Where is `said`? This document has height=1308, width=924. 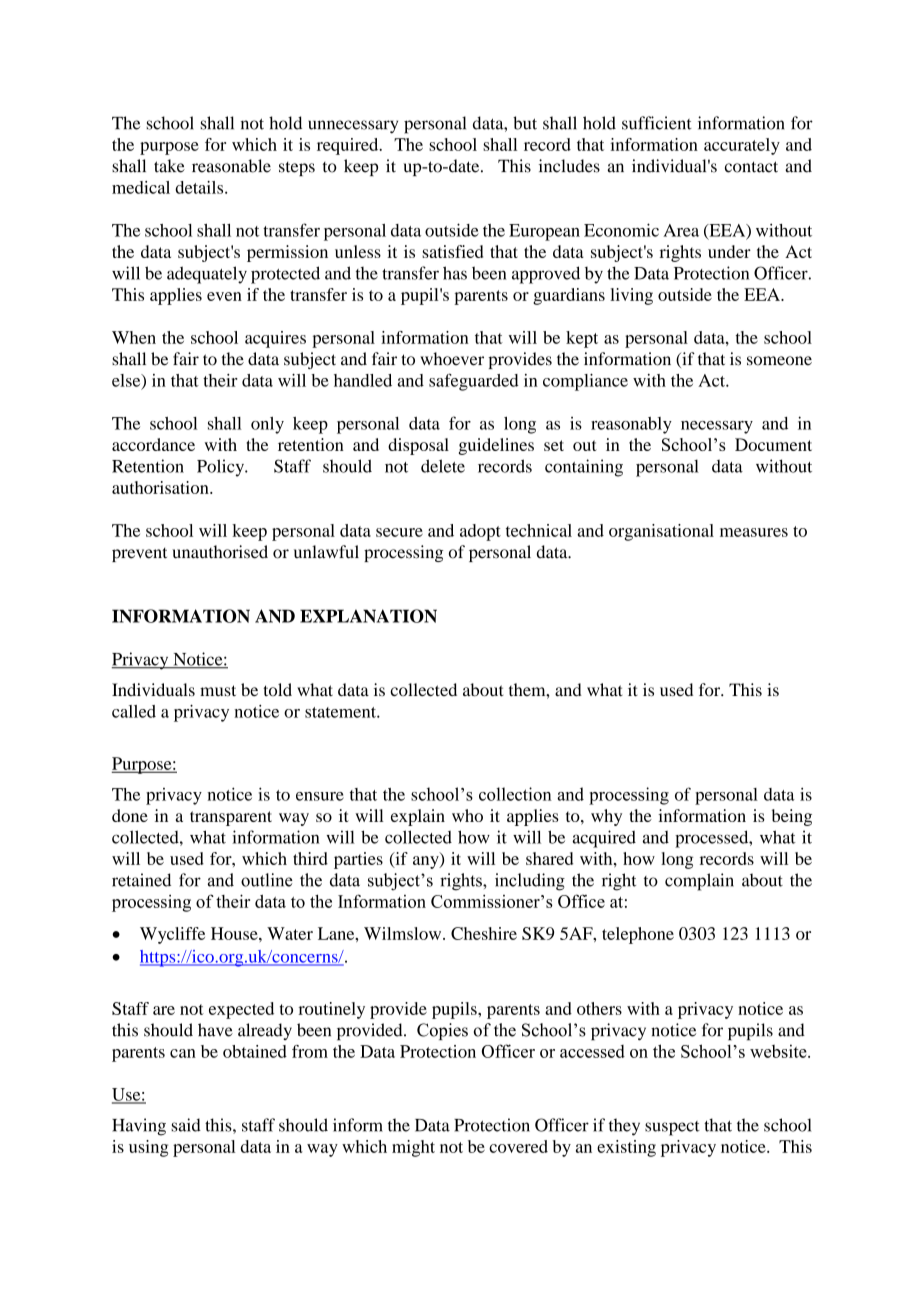 said is located at coordinates (186, 1125).
